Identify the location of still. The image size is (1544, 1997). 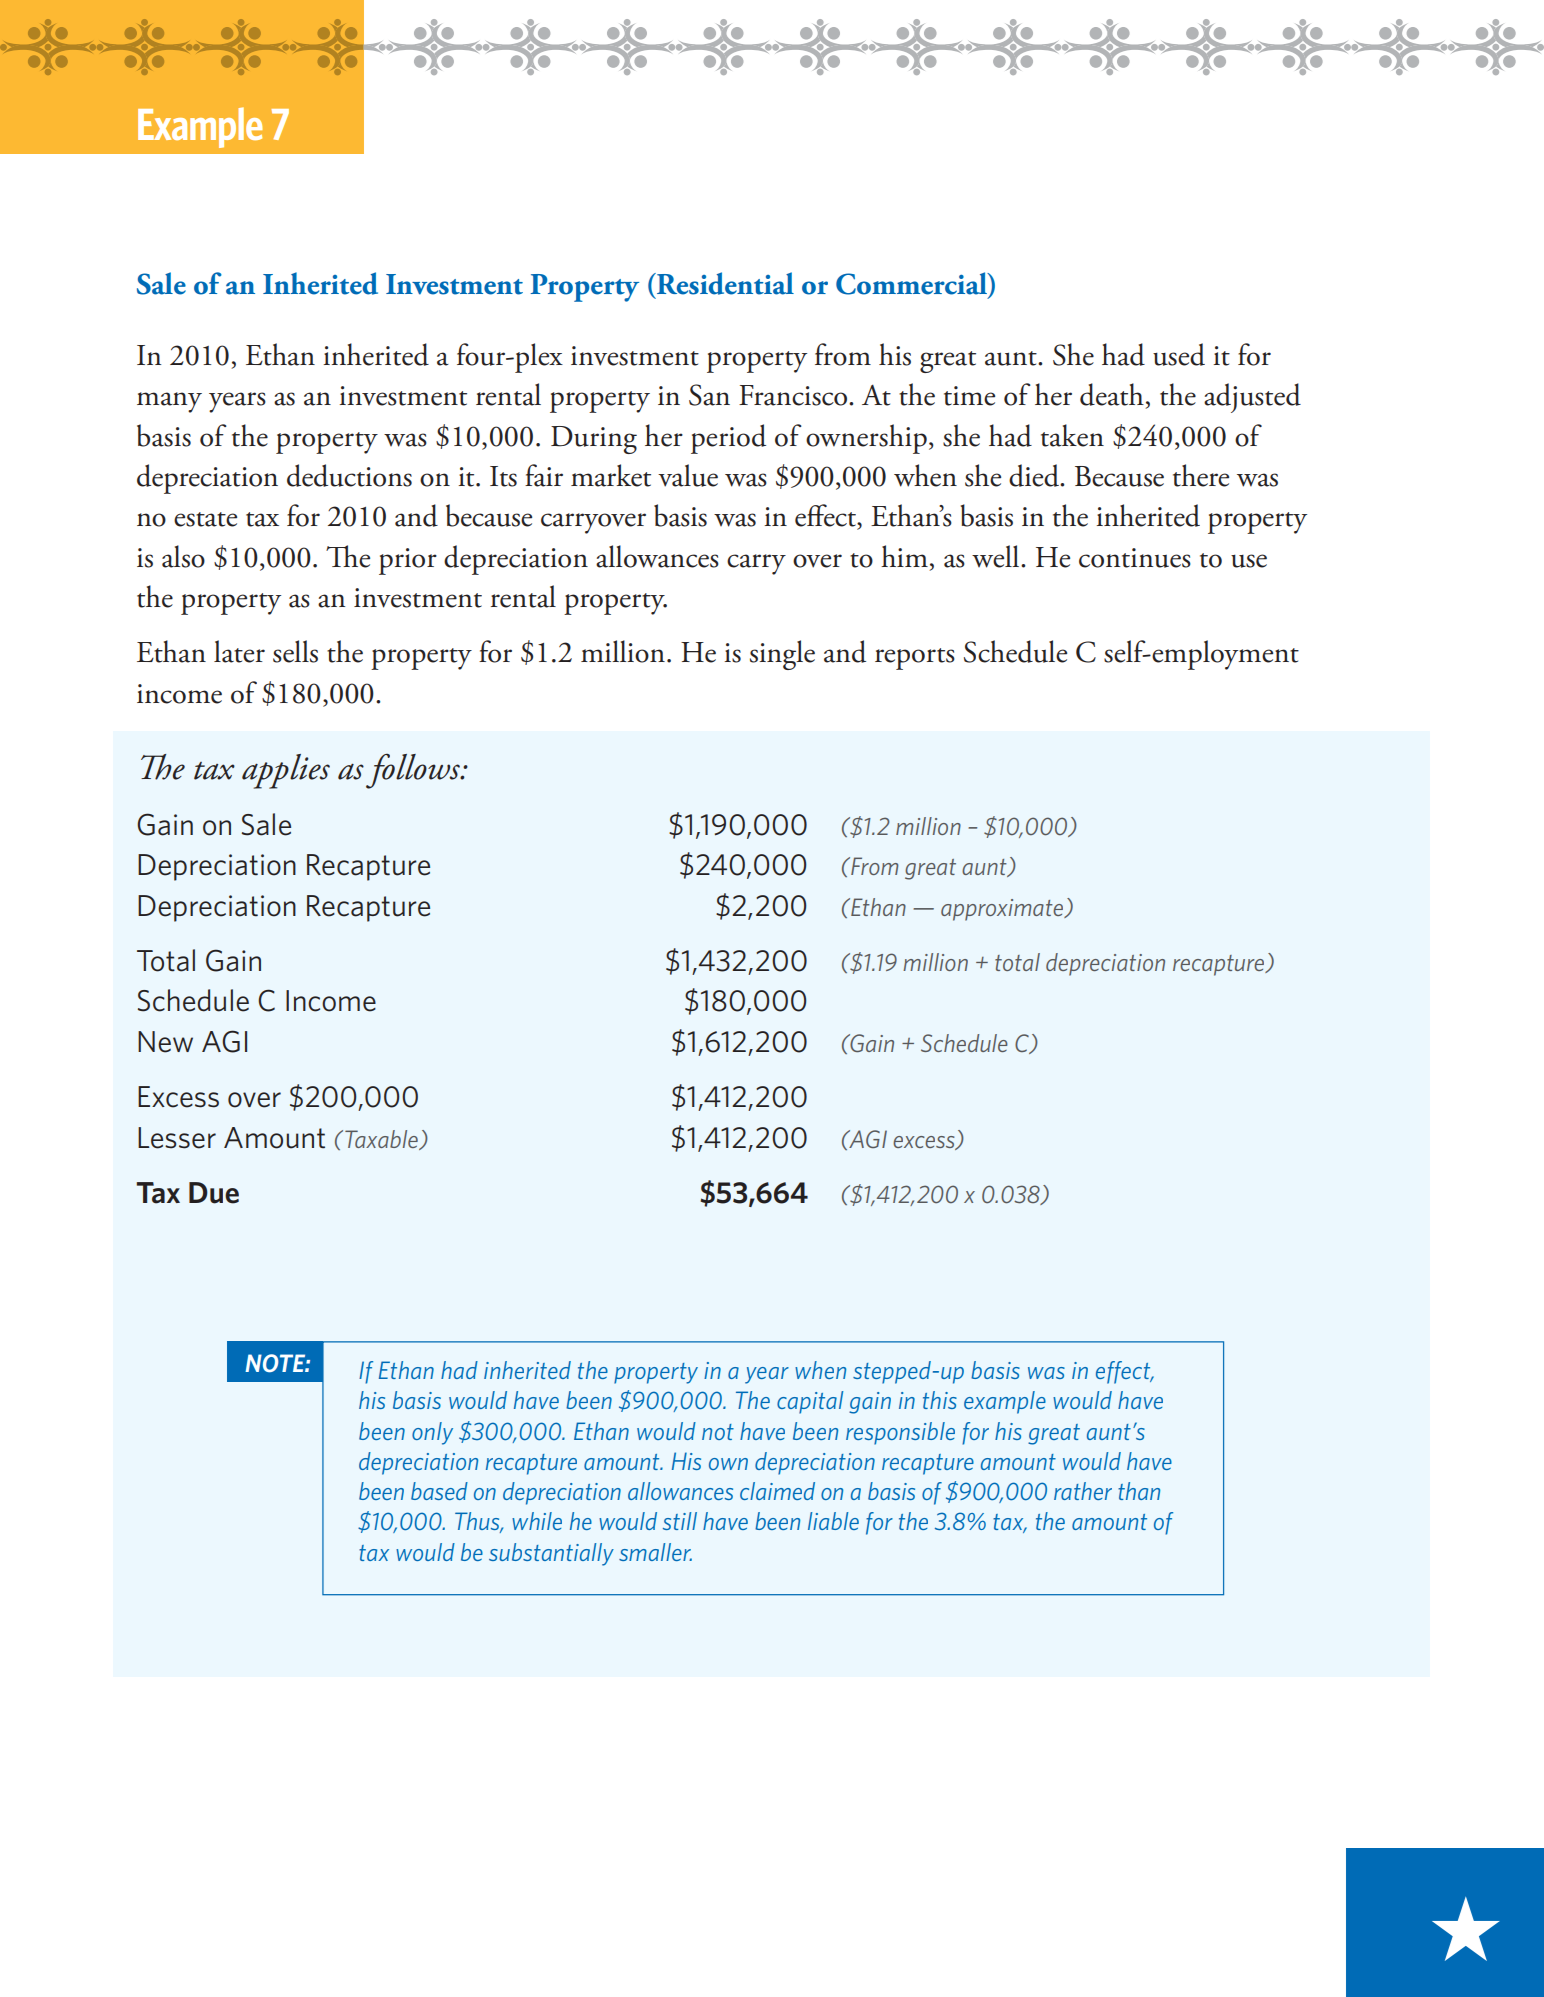
(680, 1521).
